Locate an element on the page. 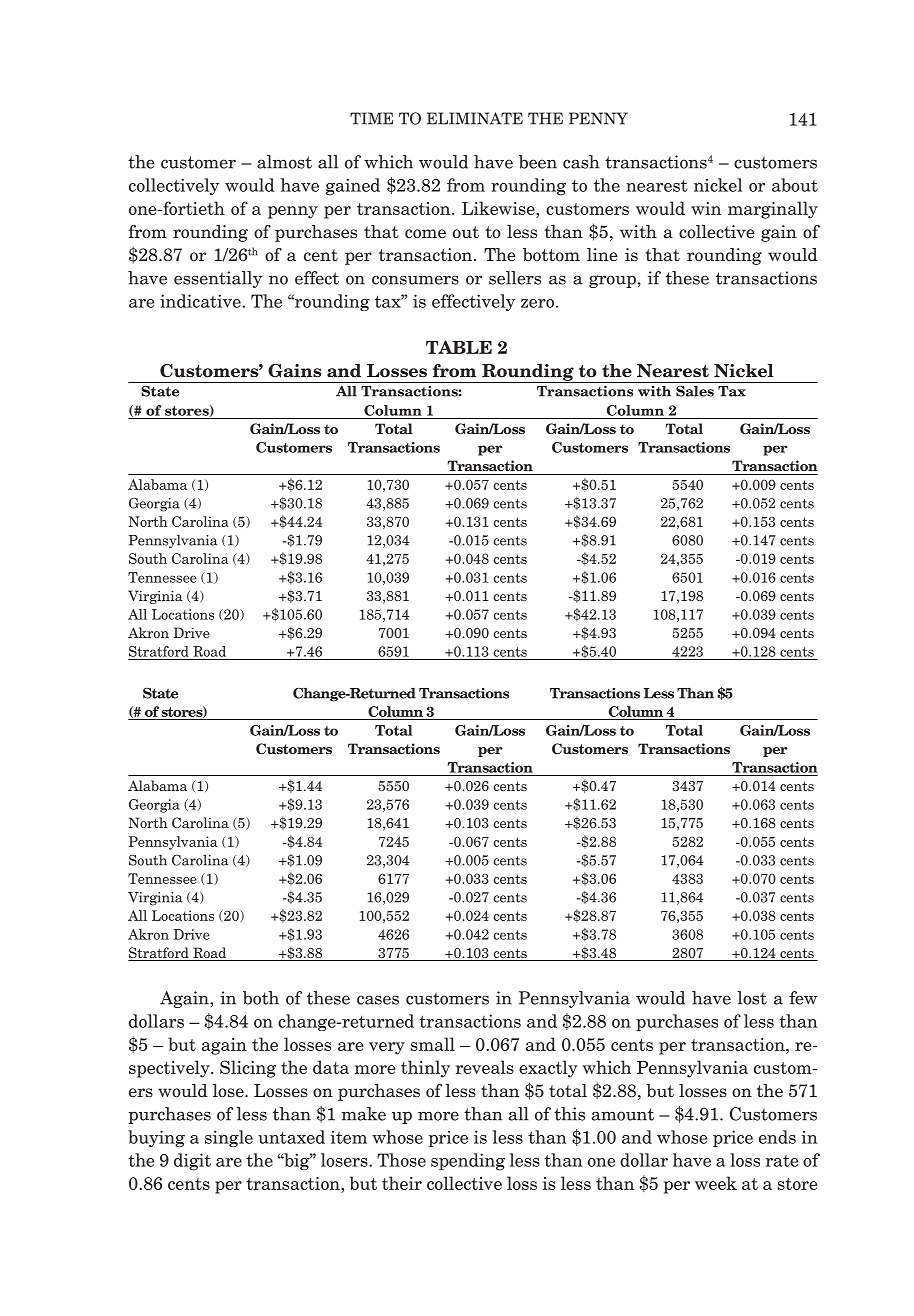 The image size is (914, 1316). almost is located at coordinates (284, 162).
